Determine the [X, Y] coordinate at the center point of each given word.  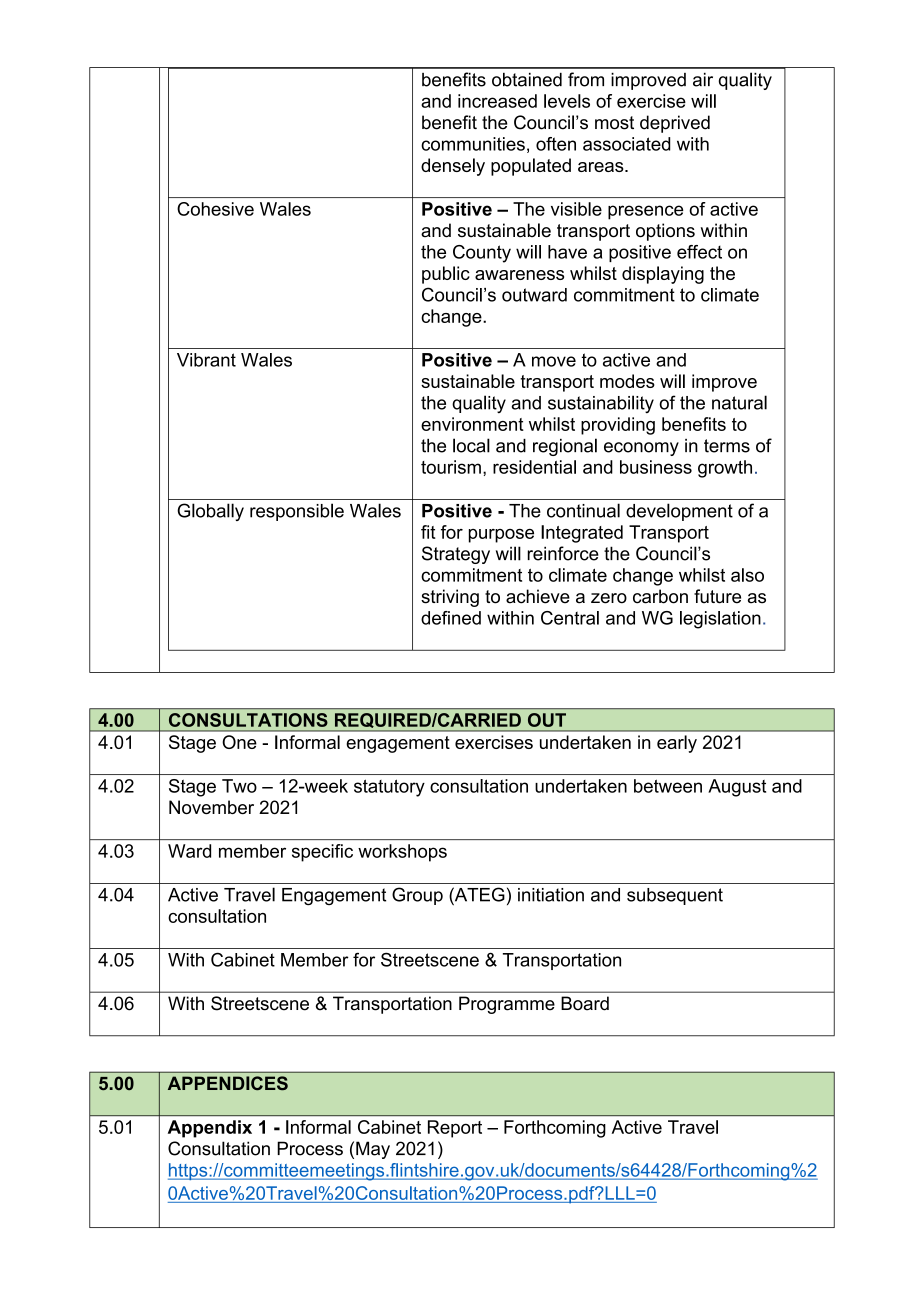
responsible [297, 512]
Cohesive [215, 209]
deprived [675, 124]
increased [497, 101]
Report [455, 1129]
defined [451, 618]
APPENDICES [228, 1083]
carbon [660, 596]
